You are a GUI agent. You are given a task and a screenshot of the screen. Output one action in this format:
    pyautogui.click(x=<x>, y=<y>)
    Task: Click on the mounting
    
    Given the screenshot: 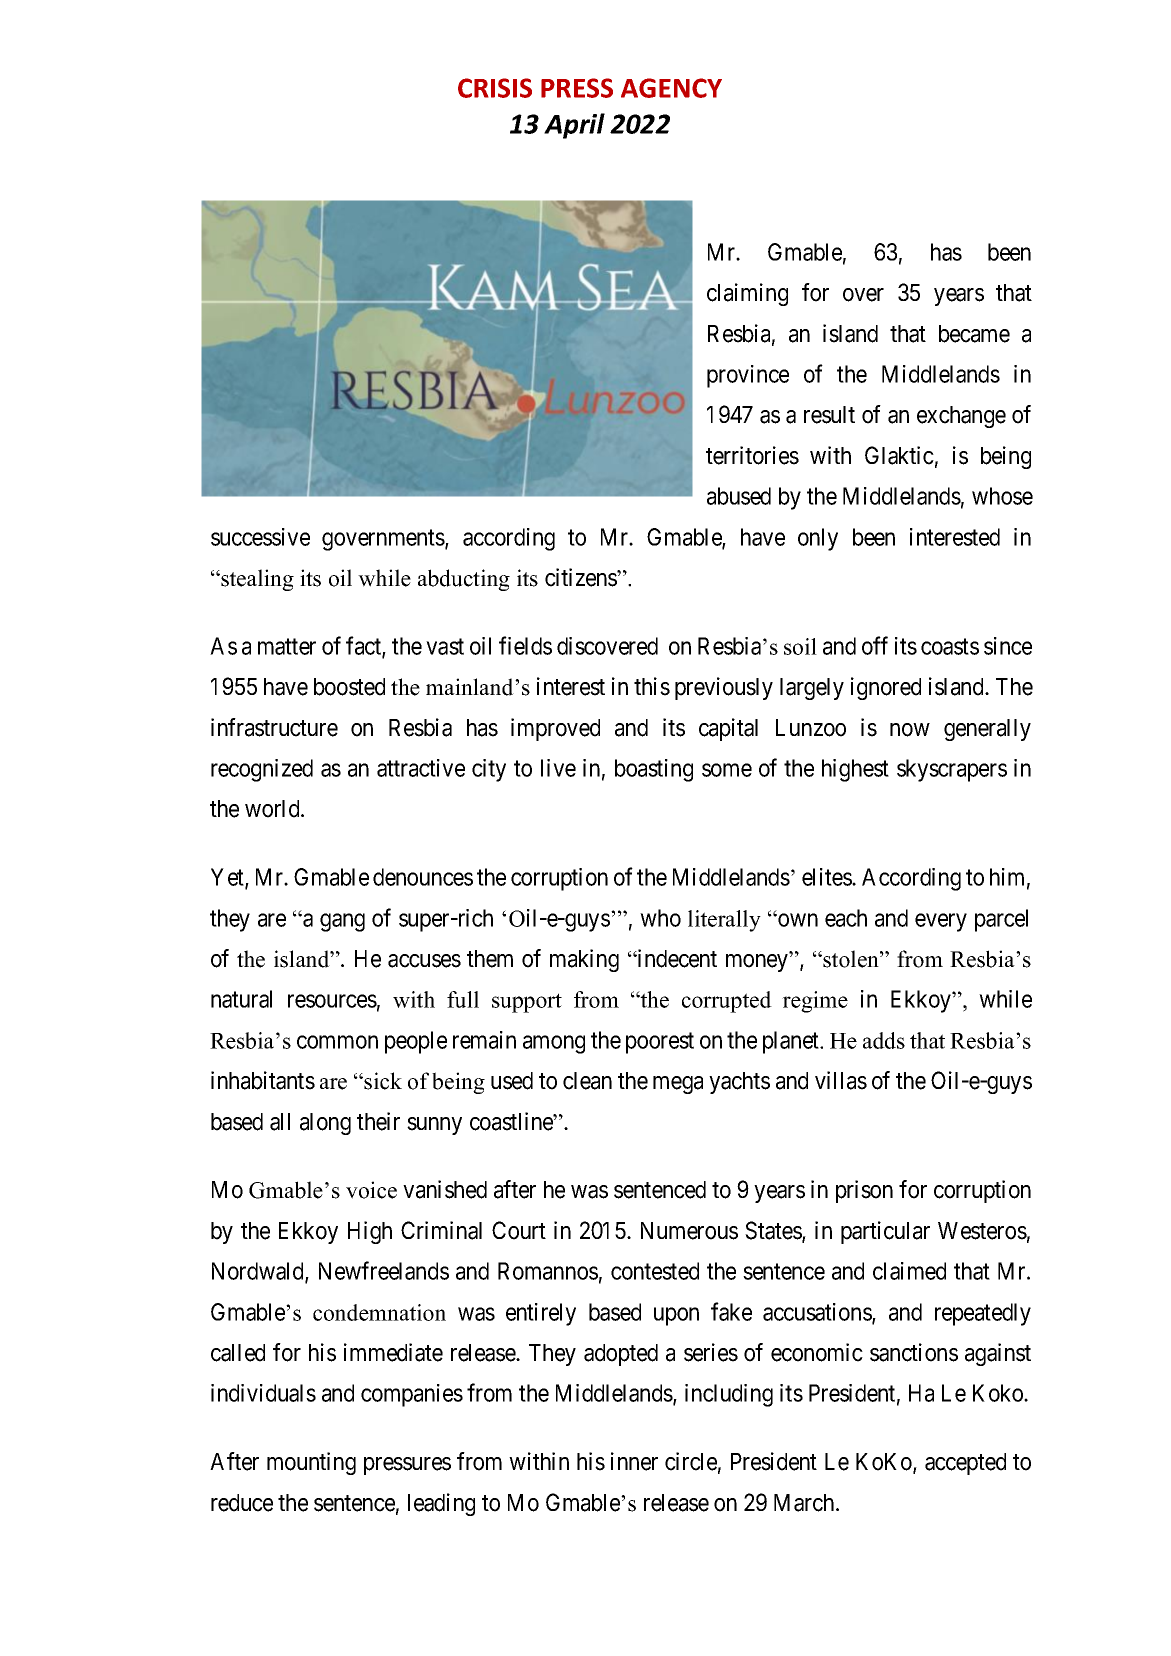 What is the action you would take?
    pyautogui.click(x=311, y=1463)
